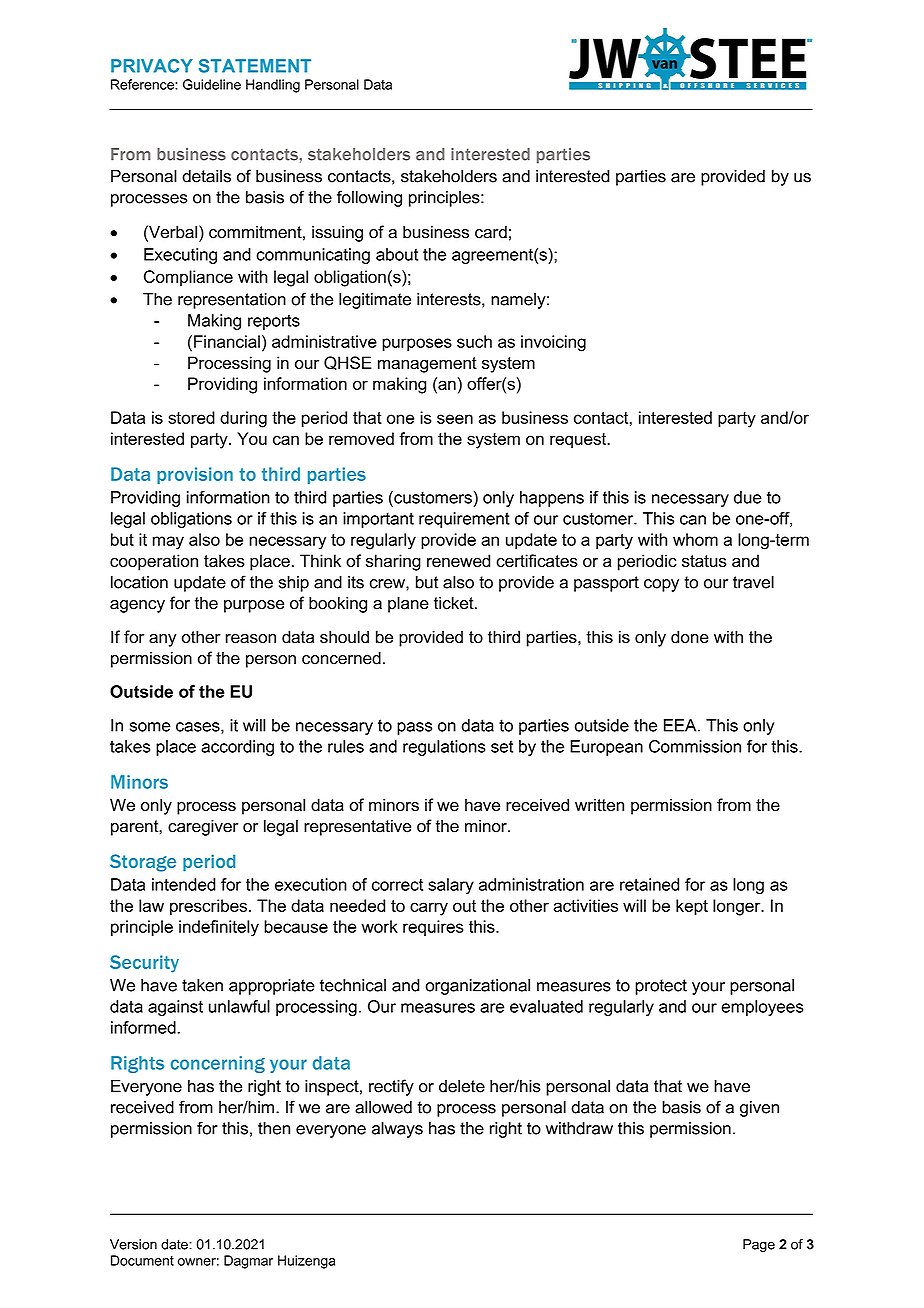 The image size is (924, 1308). Describe the element at coordinates (491, 232) in the image. I see `card` at that location.
